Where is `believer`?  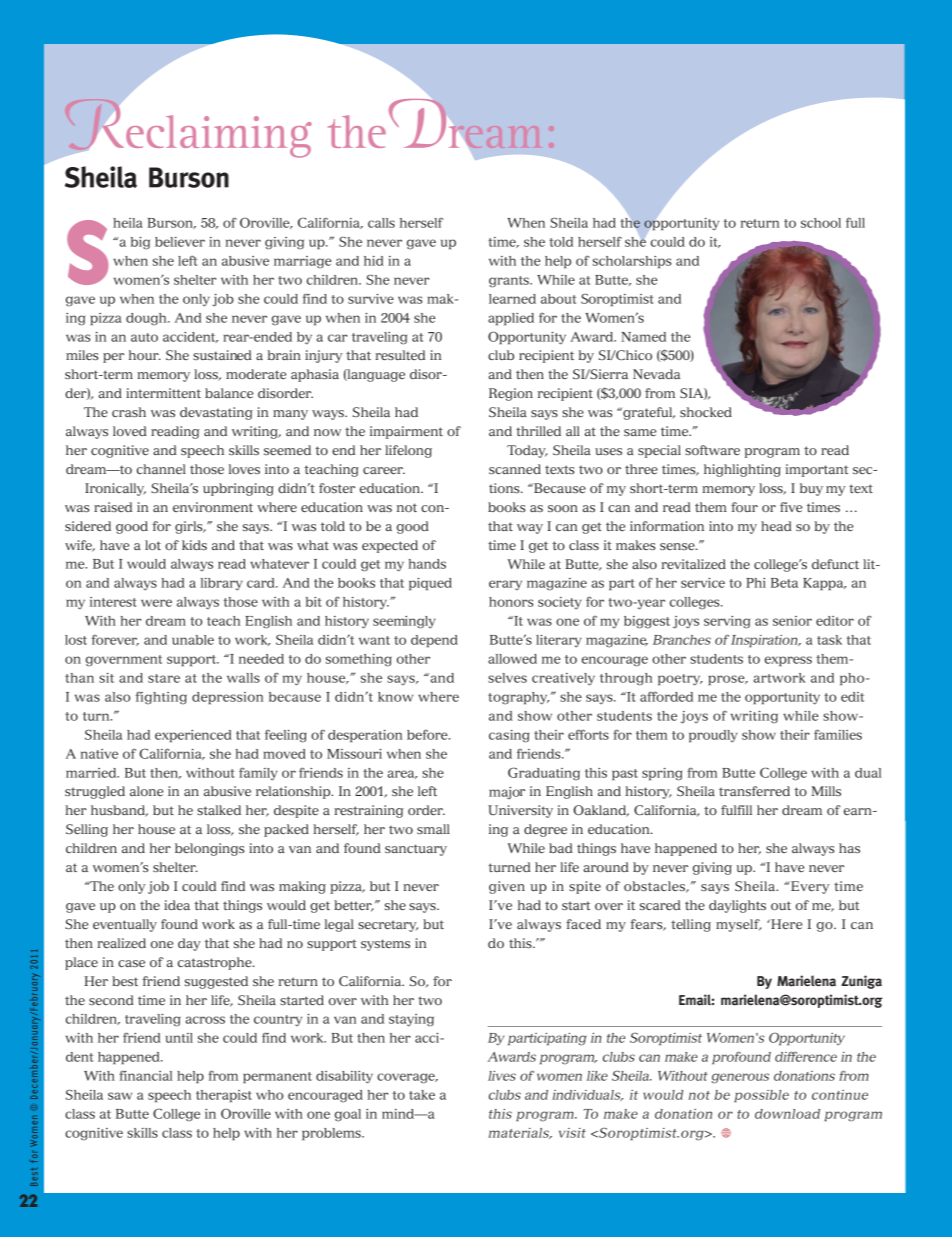
believer is located at coordinates (180, 242).
